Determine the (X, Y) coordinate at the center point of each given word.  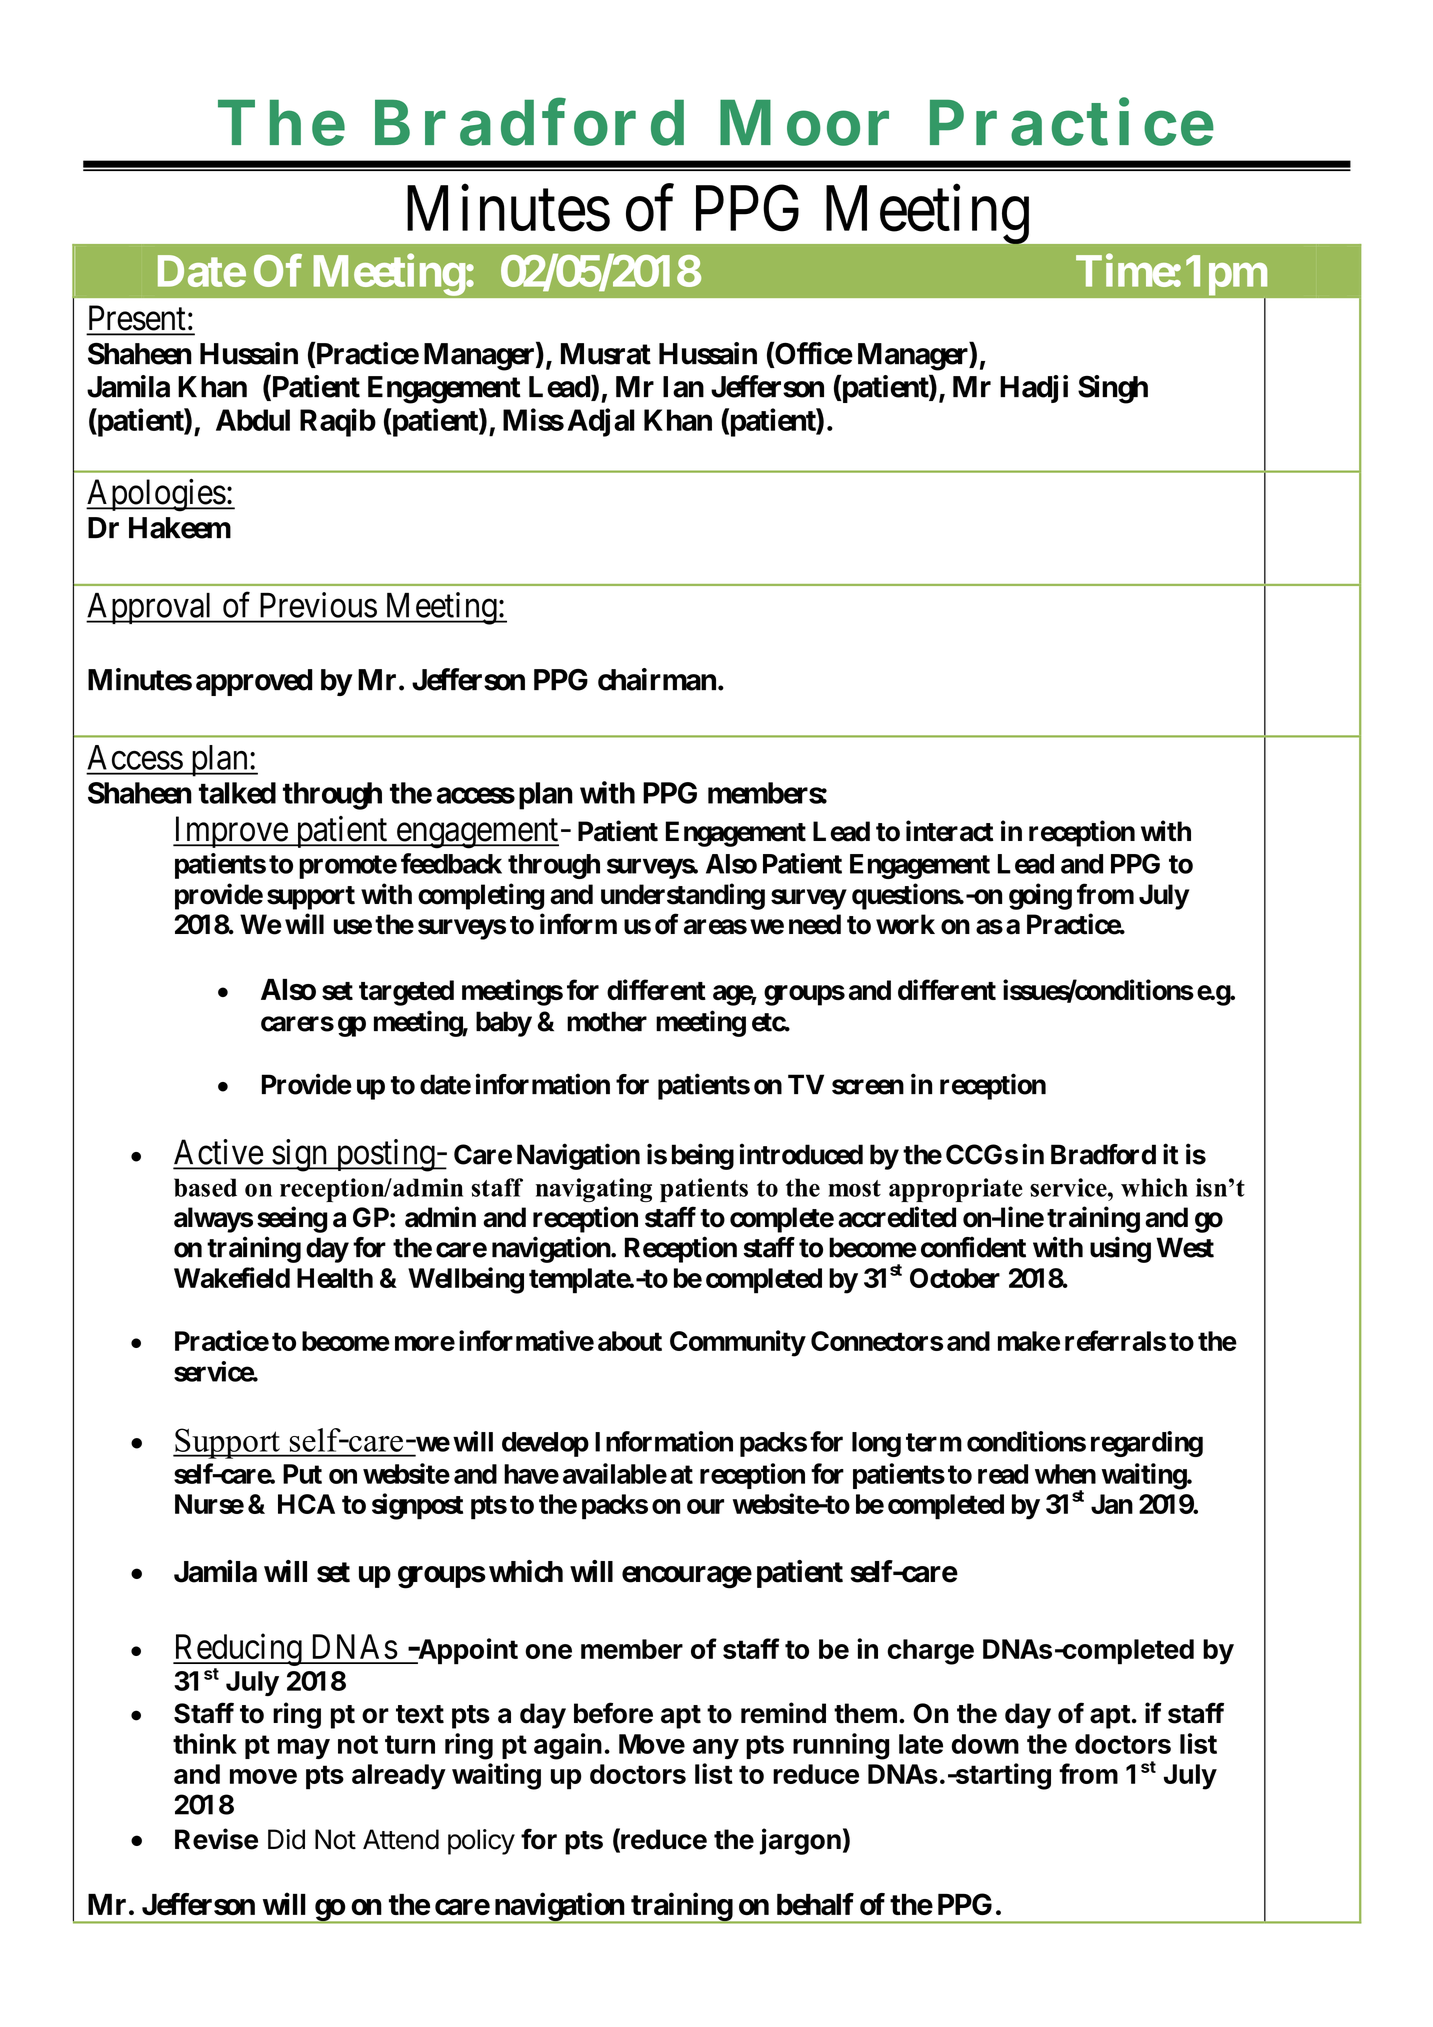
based (205, 1187)
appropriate (956, 1190)
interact (949, 831)
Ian (683, 387)
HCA (306, 1504)
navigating (594, 1190)
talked (237, 793)
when (1065, 1474)
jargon (800, 1841)
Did (286, 1839)
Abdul (253, 420)
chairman (657, 679)
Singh (1113, 389)
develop (545, 1444)
